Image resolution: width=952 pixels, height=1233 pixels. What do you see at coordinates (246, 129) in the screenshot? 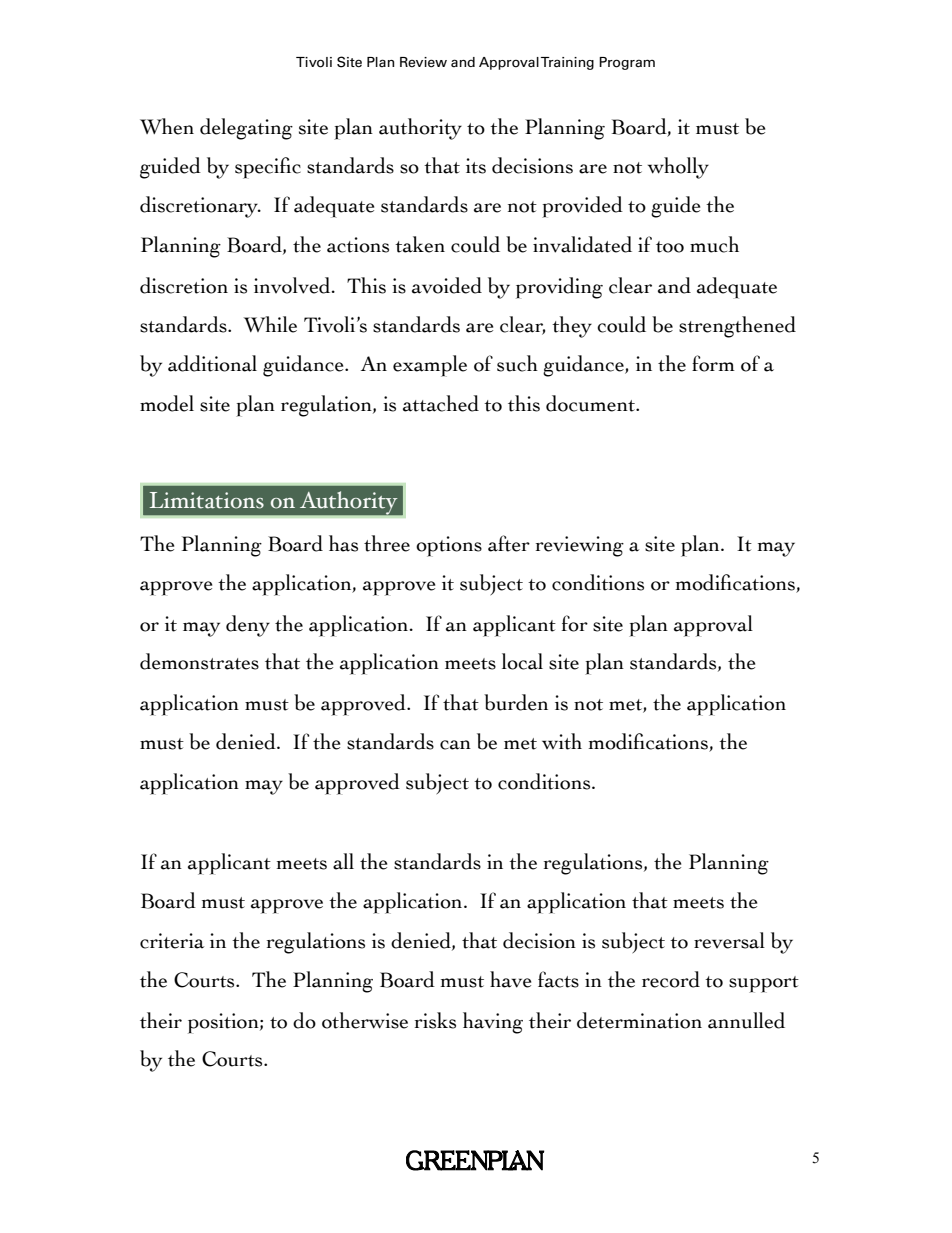
I see `delegating` at bounding box center [246, 129].
